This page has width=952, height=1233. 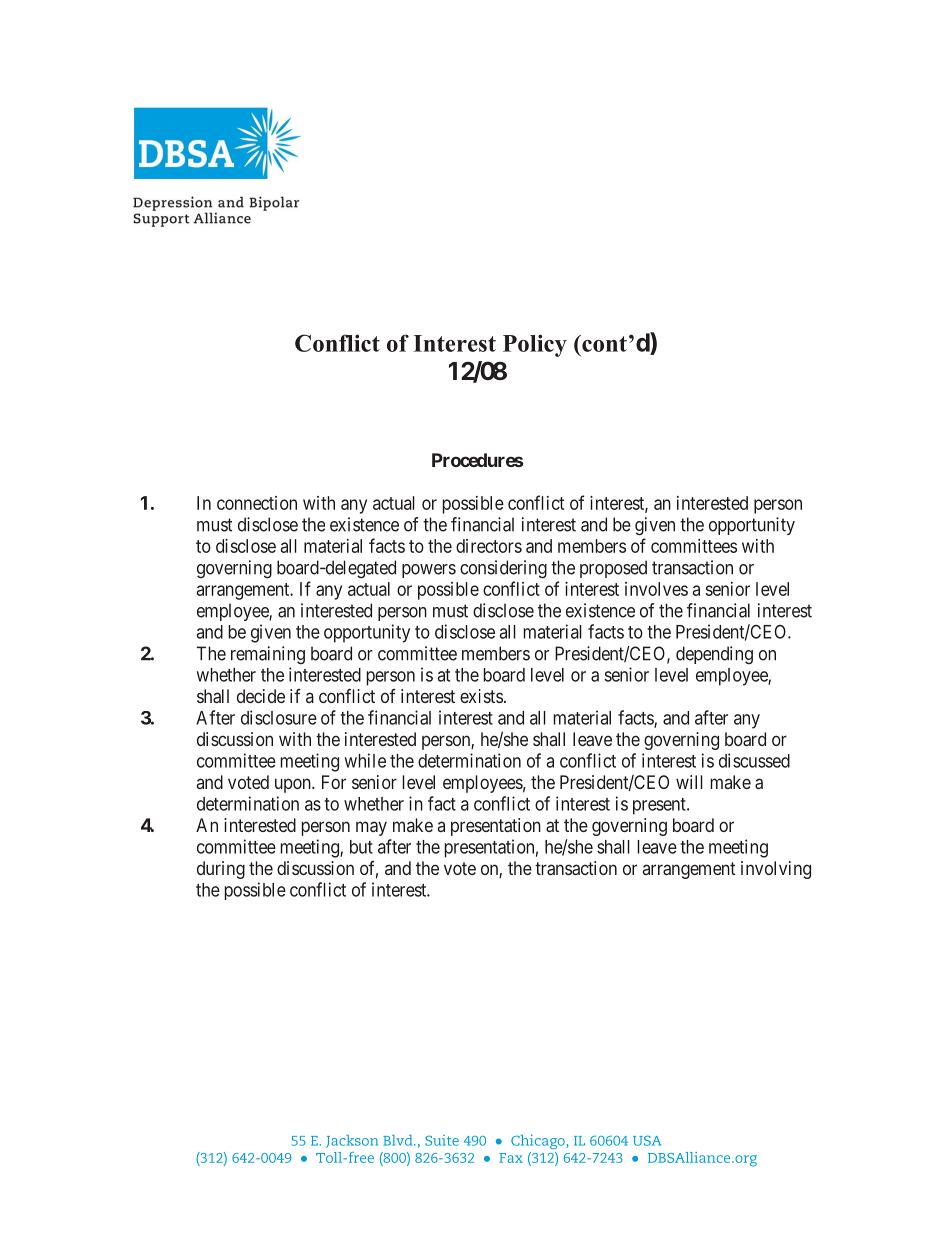 I want to click on remaining, so click(x=268, y=655).
